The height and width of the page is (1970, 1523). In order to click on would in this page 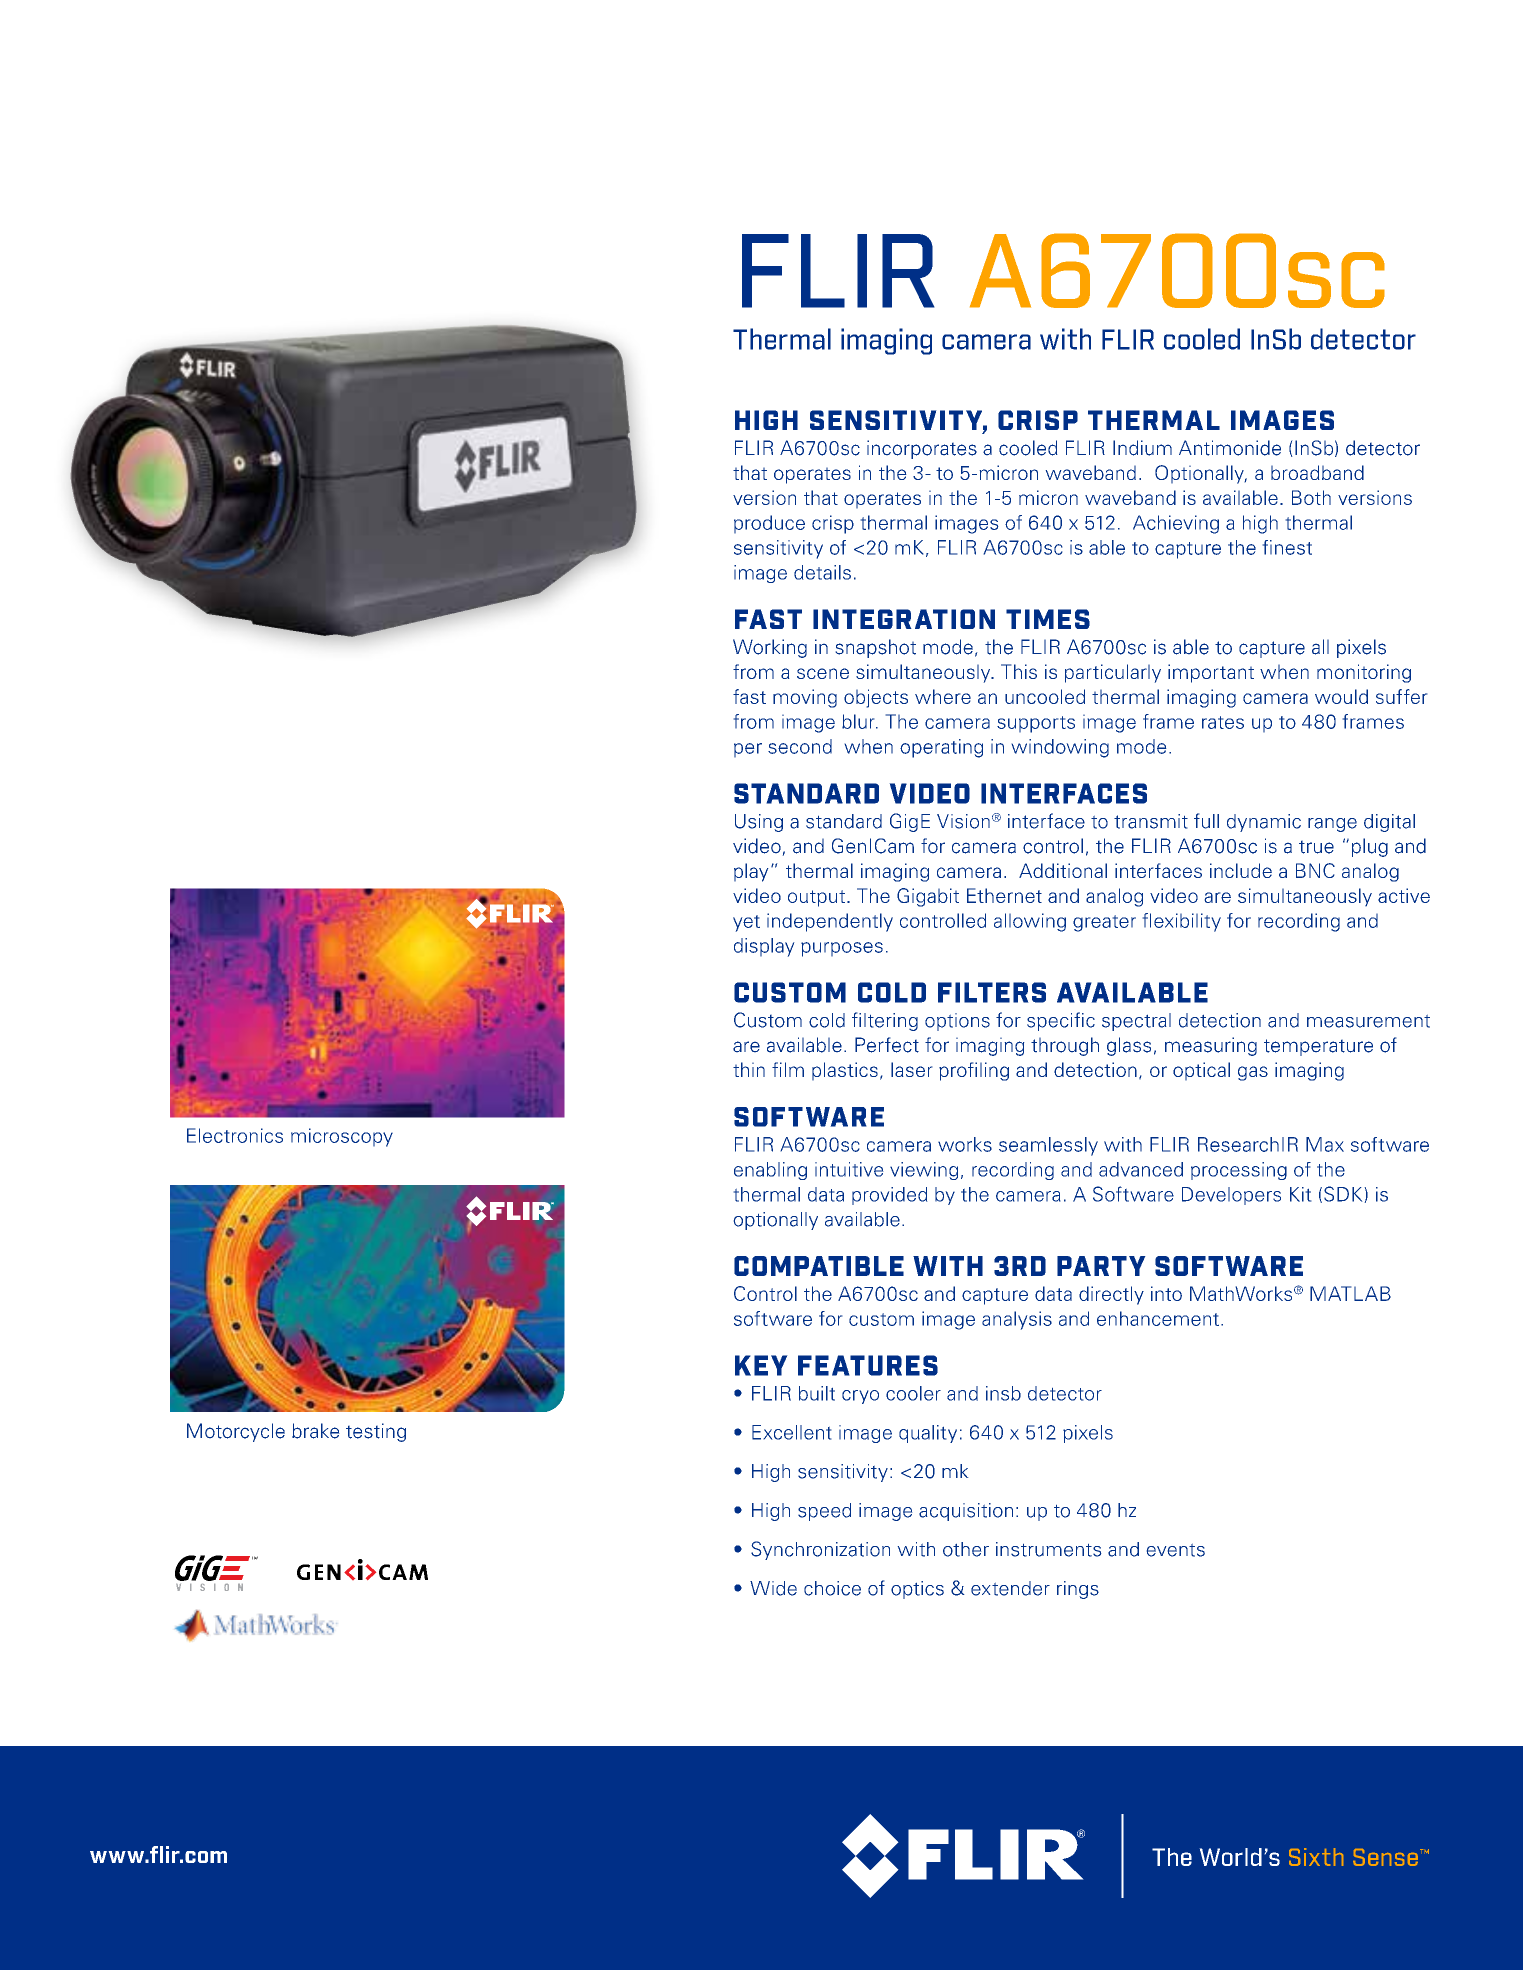, I will do `click(1341, 696)`.
